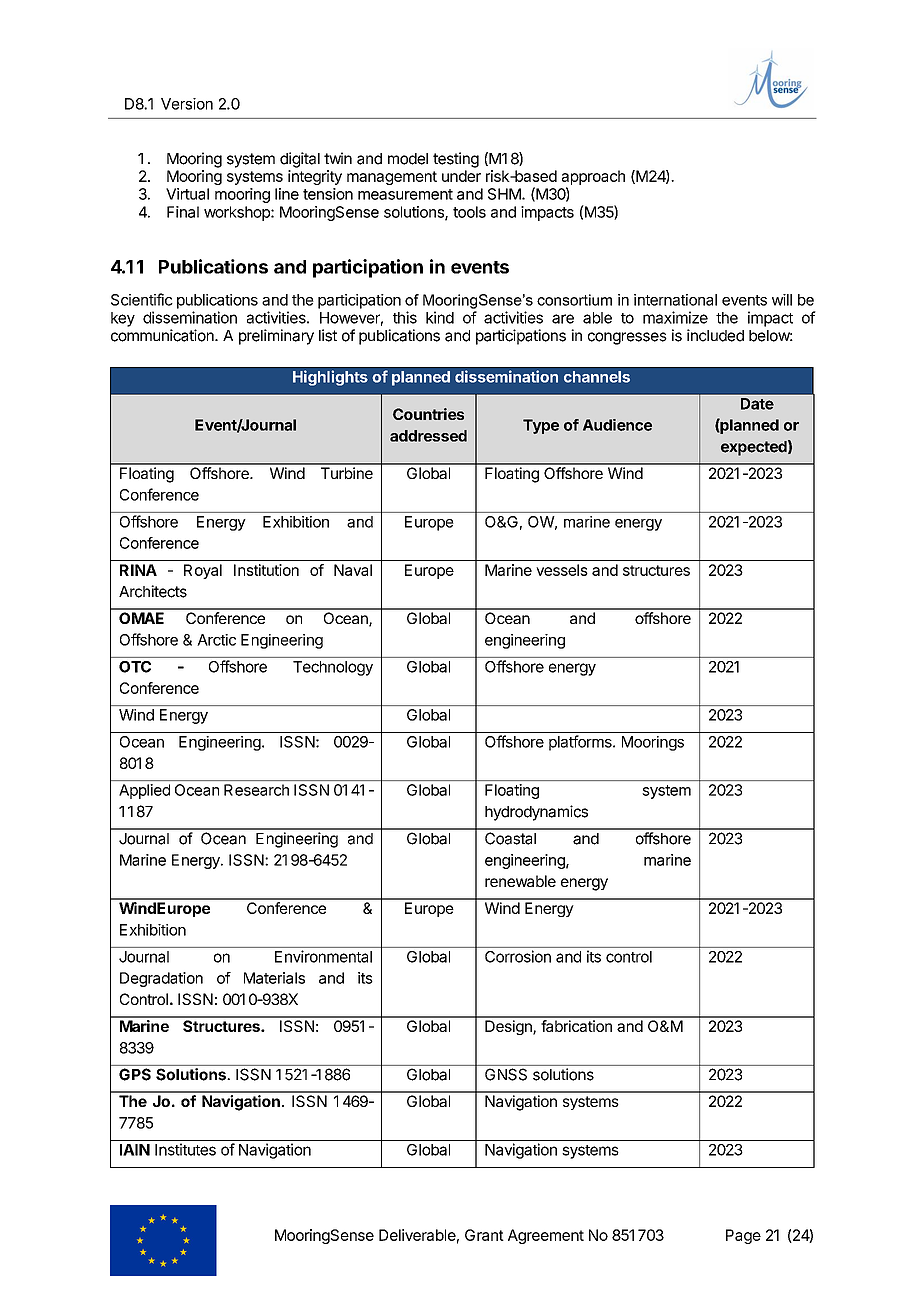 The height and width of the screenshot is (1308, 924). I want to click on Version, so click(187, 104).
